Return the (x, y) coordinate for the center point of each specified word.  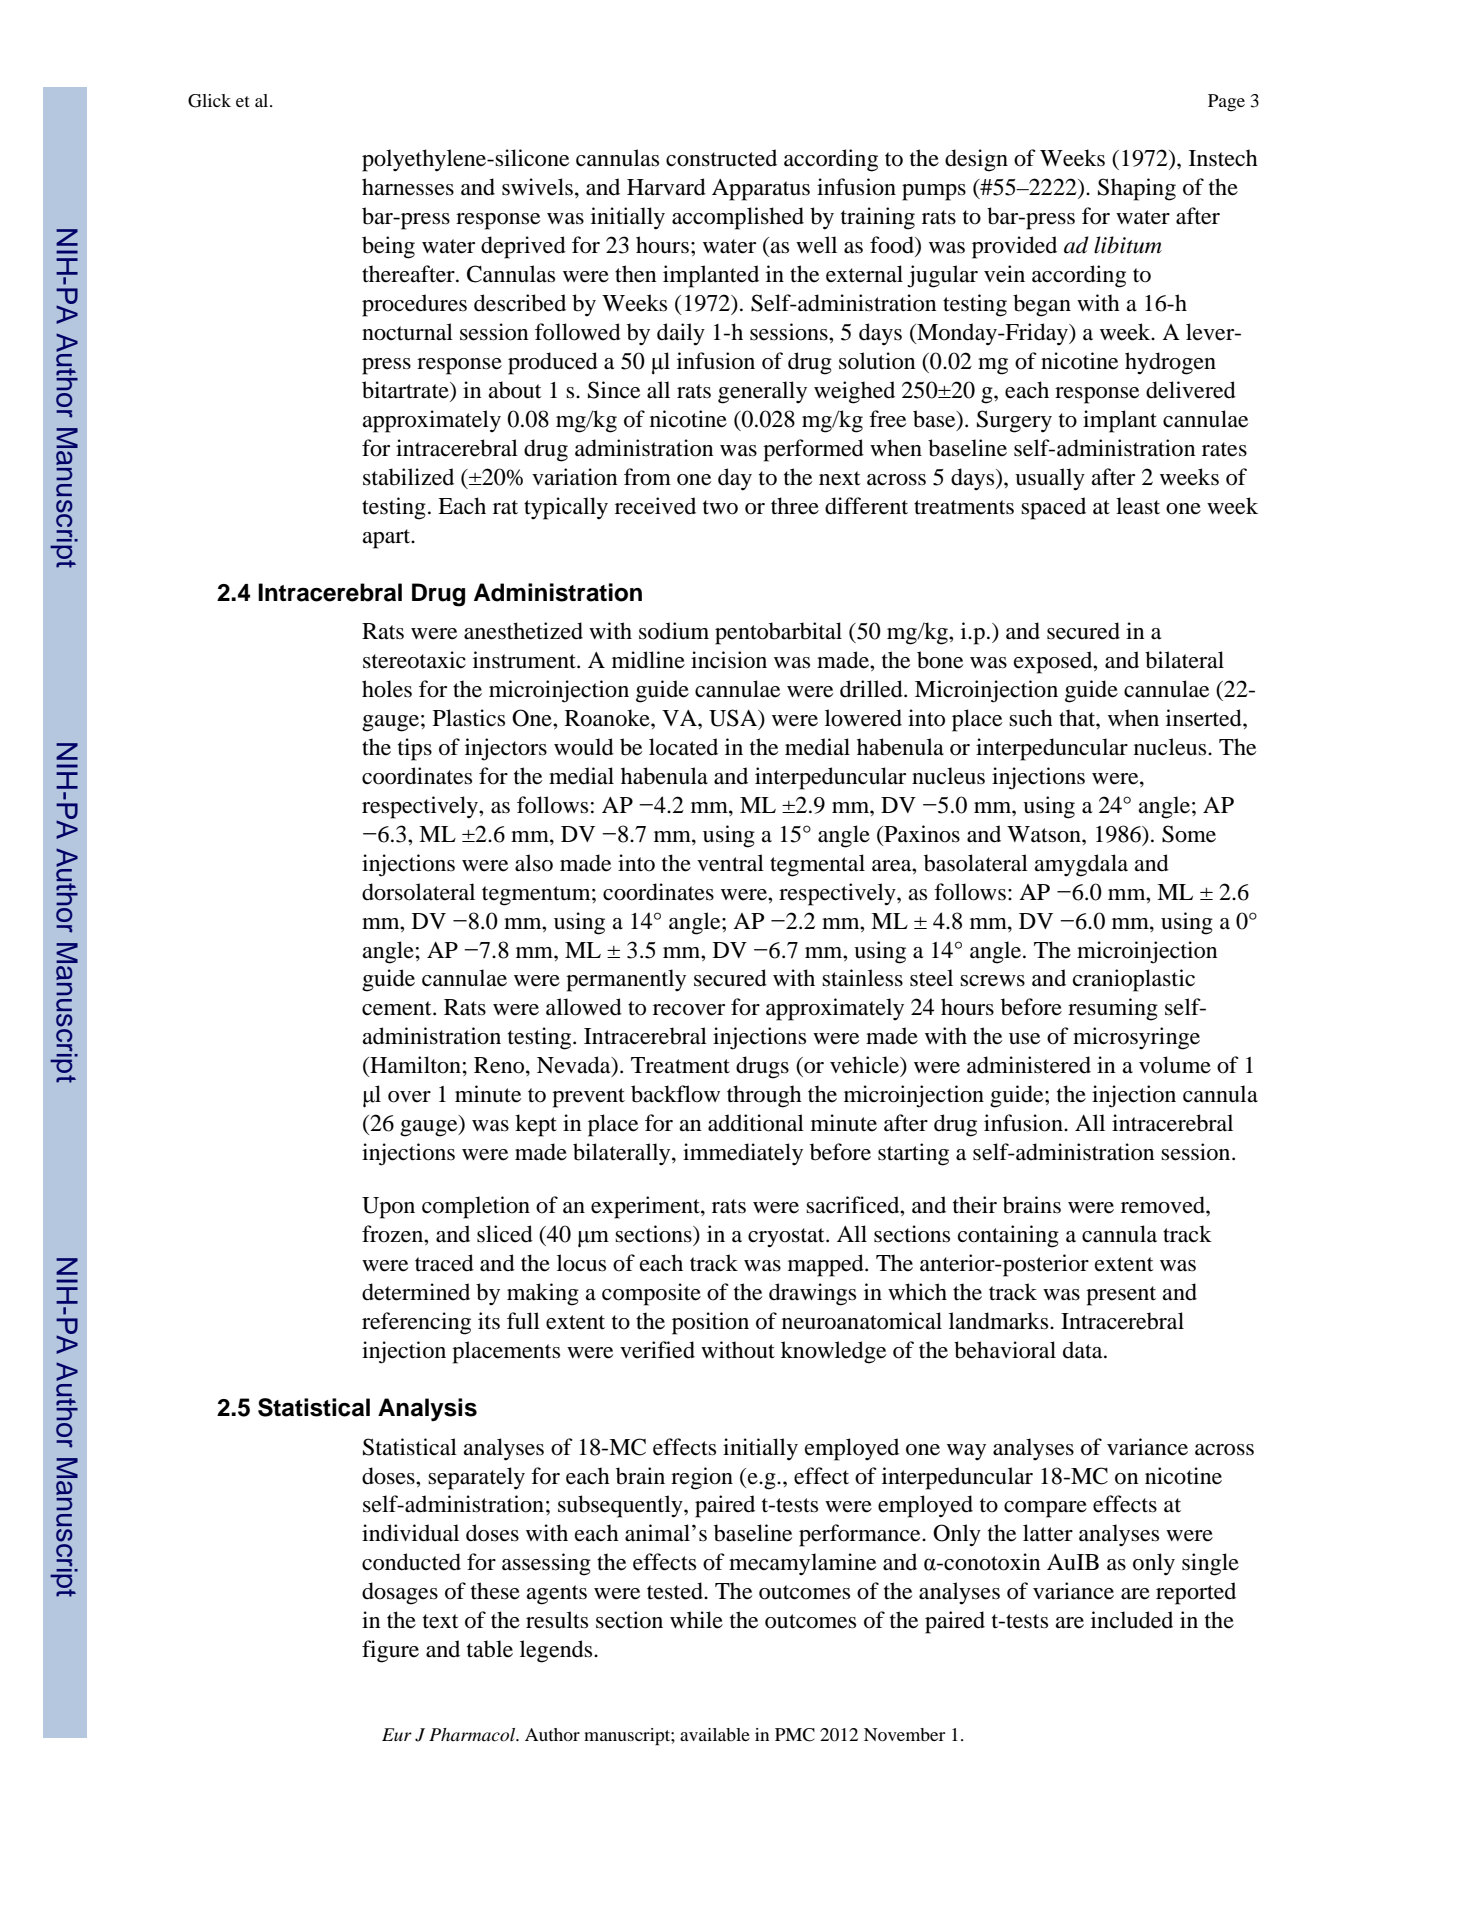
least (1138, 506)
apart (387, 539)
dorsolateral (418, 892)
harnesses (408, 187)
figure (390, 1651)
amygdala (1081, 865)
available (715, 1734)
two (720, 507)
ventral (730, 863)
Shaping (1137, 189)
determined (416, 1292)
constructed (721, 158)
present (1121, 1296)
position (710, 1323)
